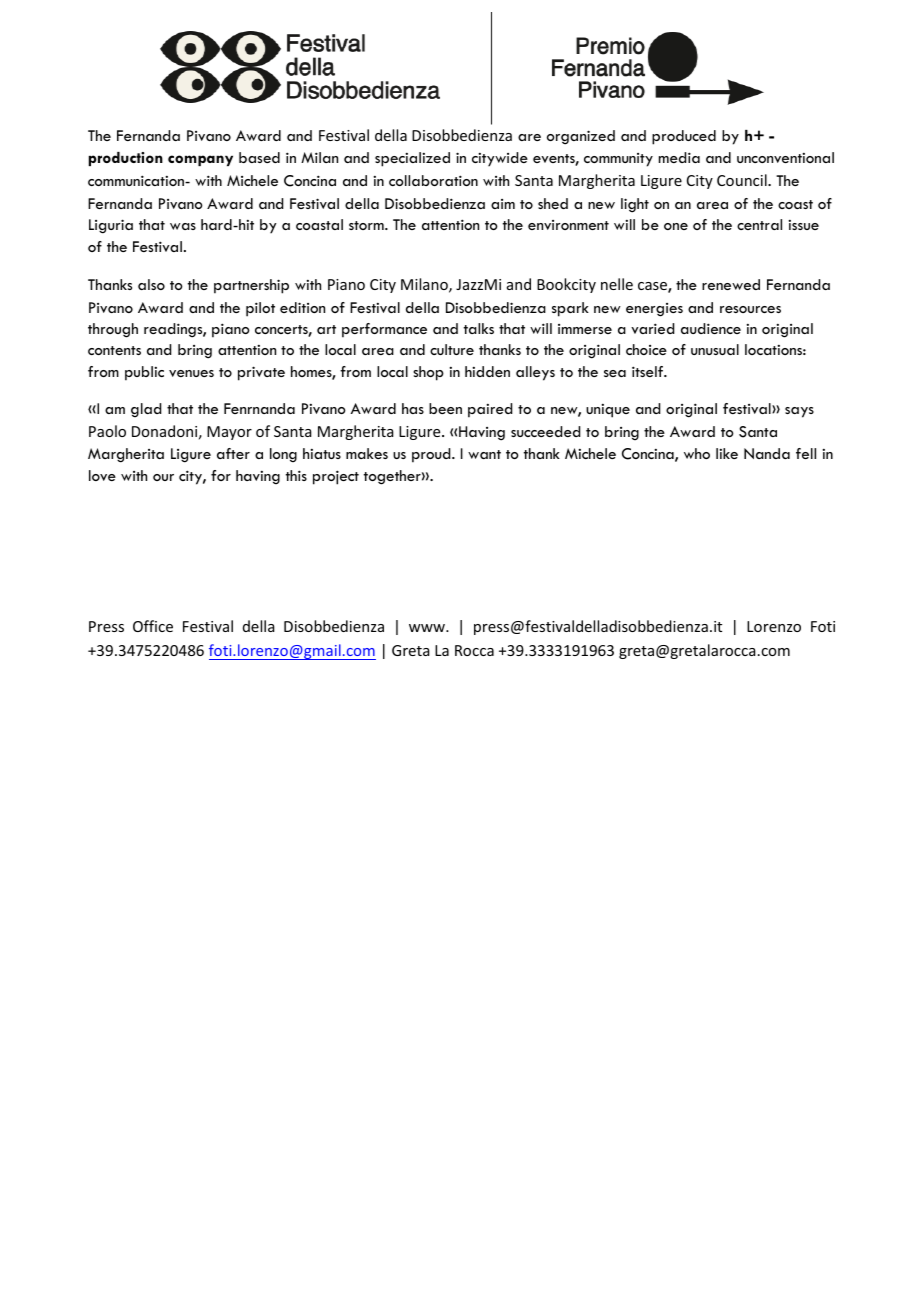 This screenshot has width=924, height=1308. What do you see at coordinates (479, 328) in the screenshot?
I see `talks` at bounding box center [479, 328].
